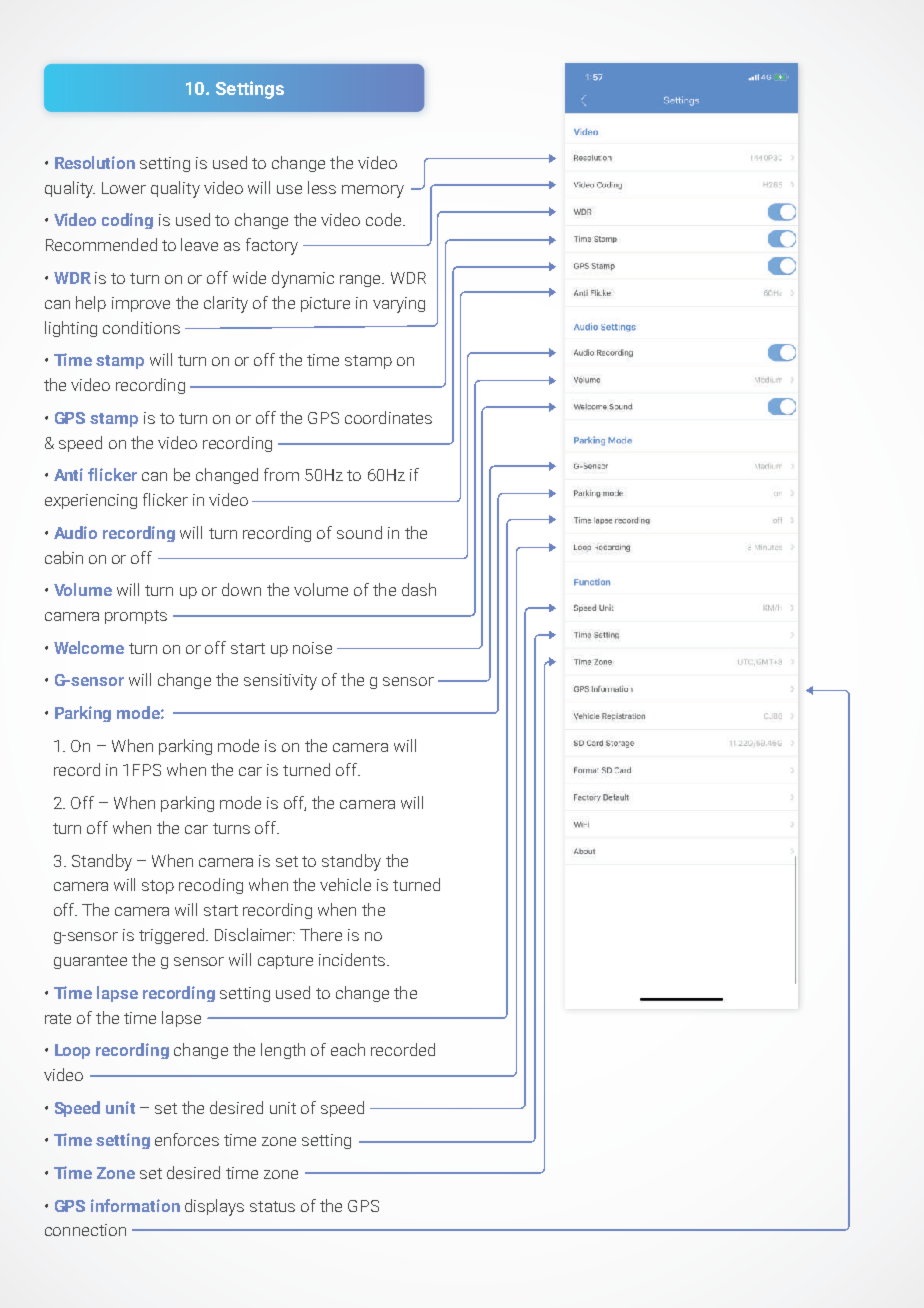  What do you see at coordinates (89, 647) in the screenshot?
I see `Welcome` at bounding box center [89, 647].
